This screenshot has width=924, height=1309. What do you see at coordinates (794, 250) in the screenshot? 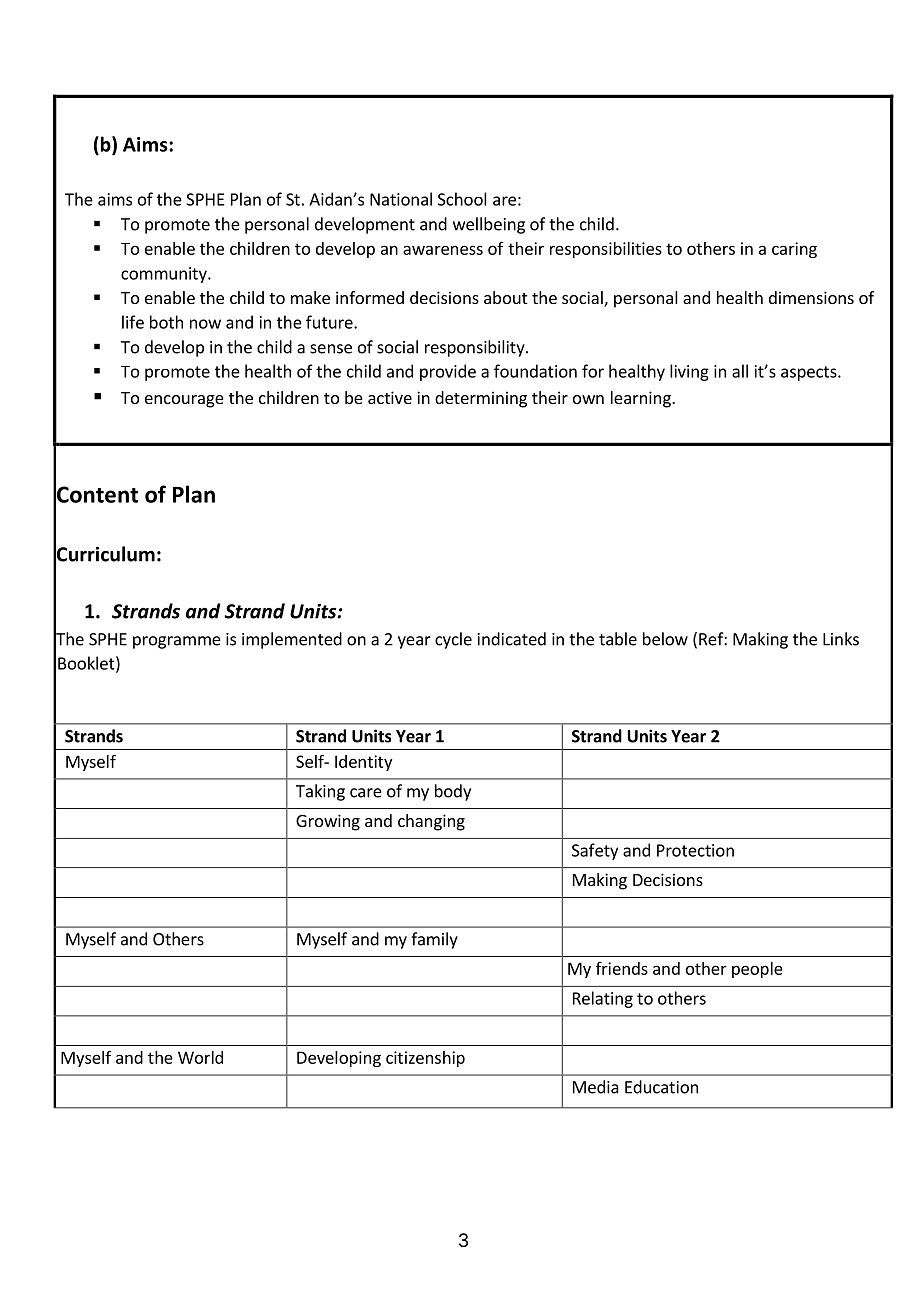
I see `caring` at bounding box center [794, 250].
